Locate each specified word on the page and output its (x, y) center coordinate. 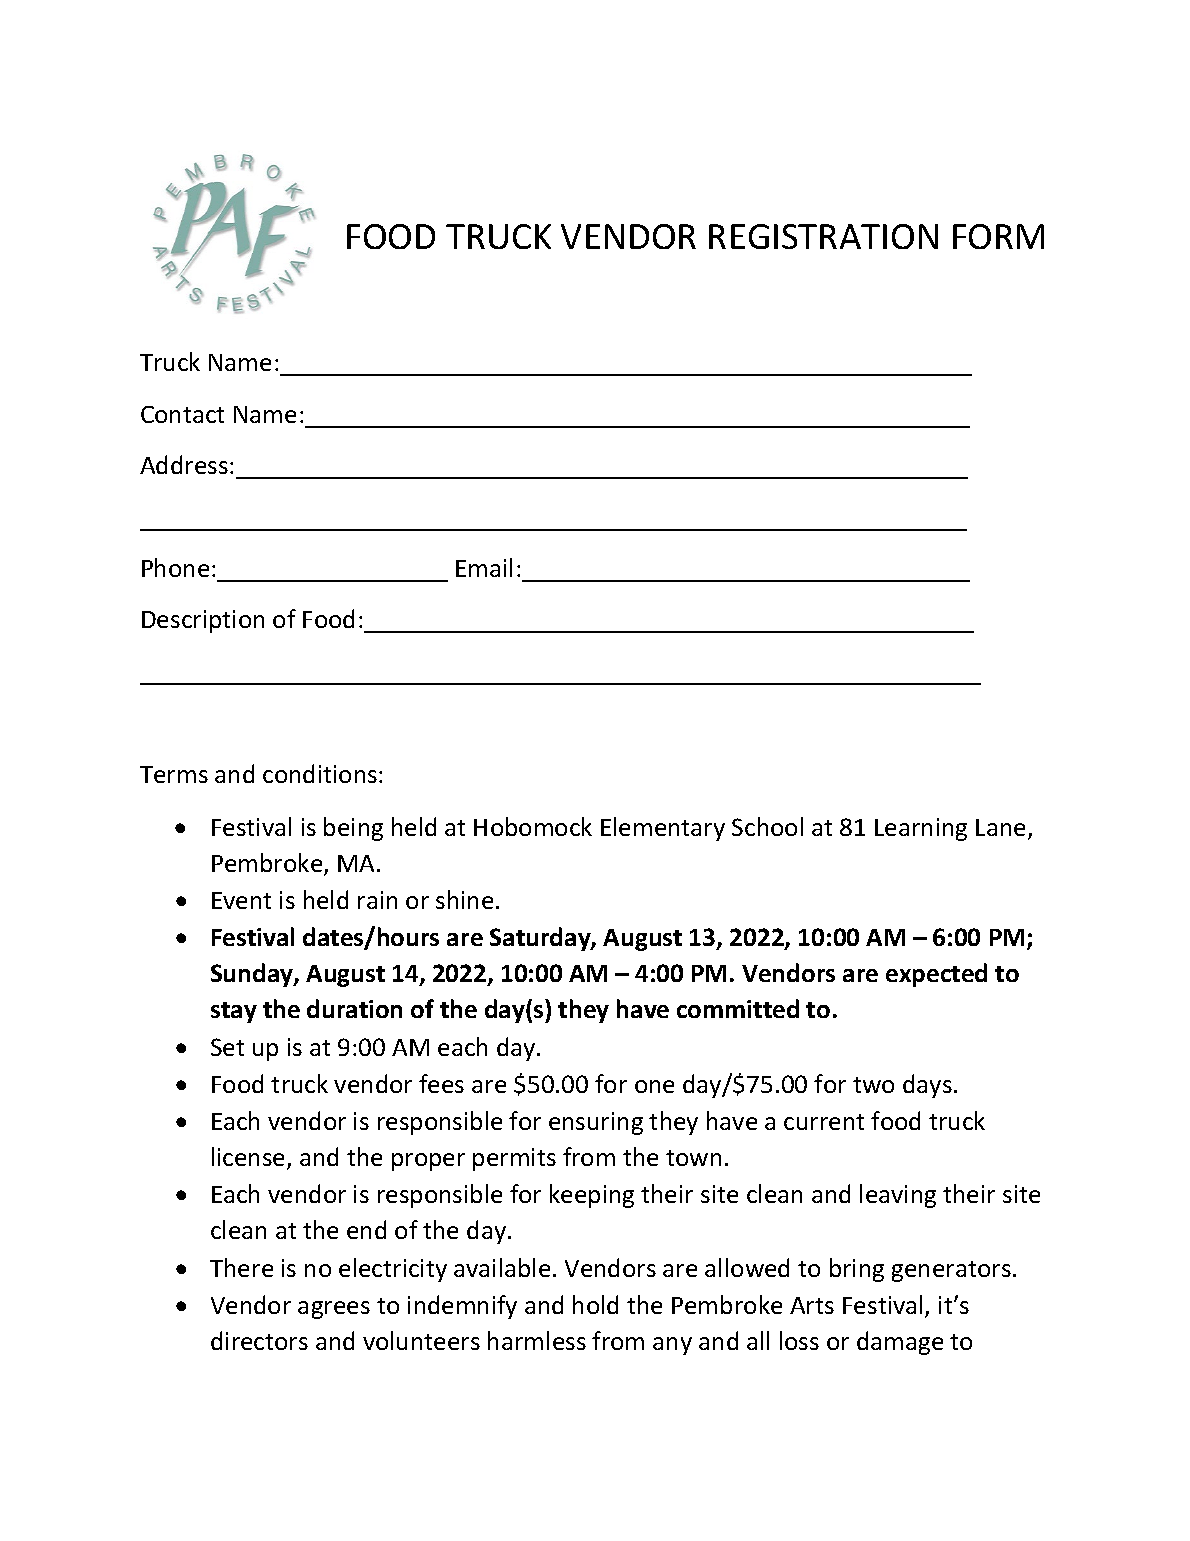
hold (595, 1304)
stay (234, 1012)
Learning (921, 829)
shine (464, 899)
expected (936, 975)
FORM (998, 236)
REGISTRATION (823, 236)
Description (203, 621)
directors (259, 1340)
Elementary (663, 829)
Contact (182, 414)
